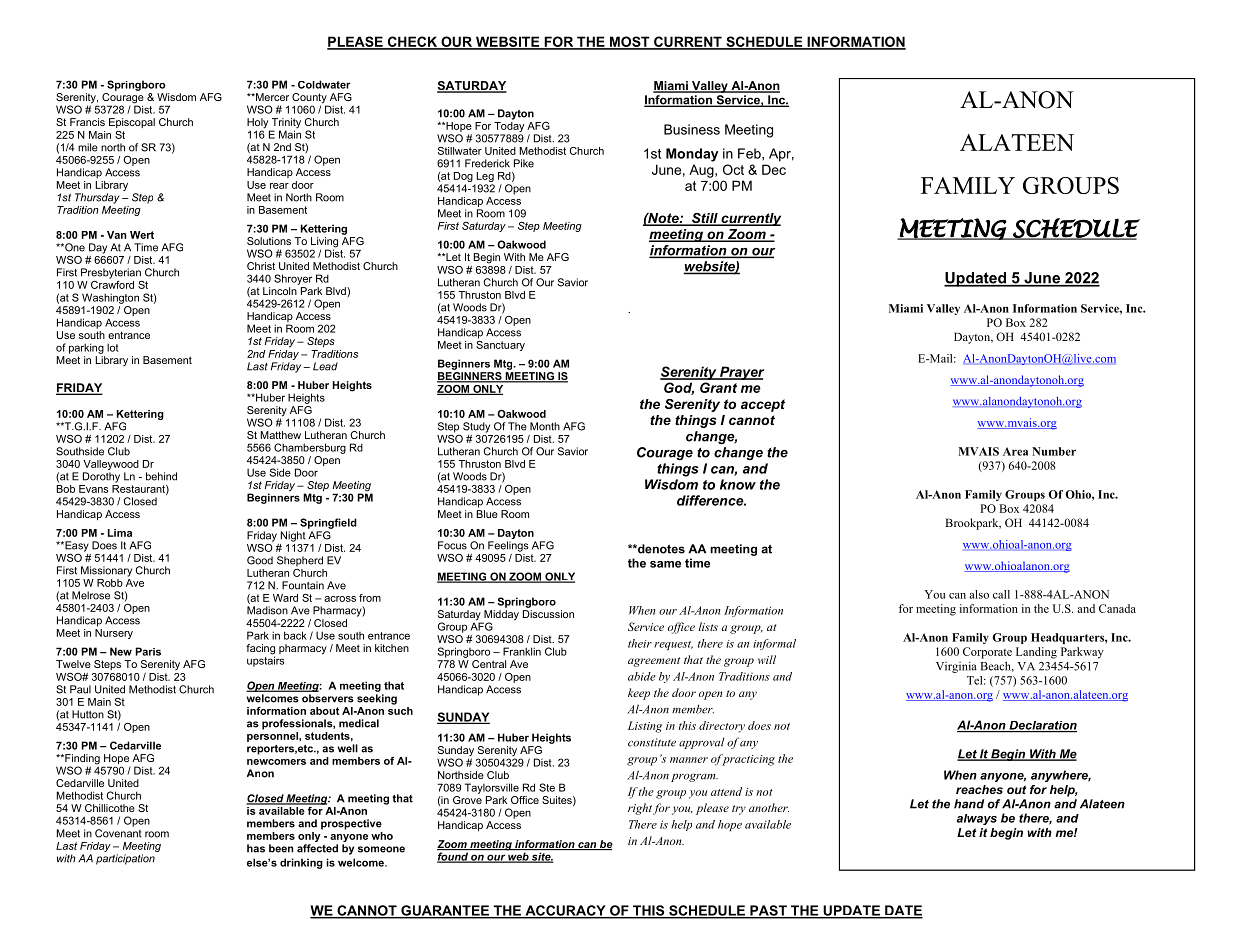  I want to click on MOST, so click(630, 42).
